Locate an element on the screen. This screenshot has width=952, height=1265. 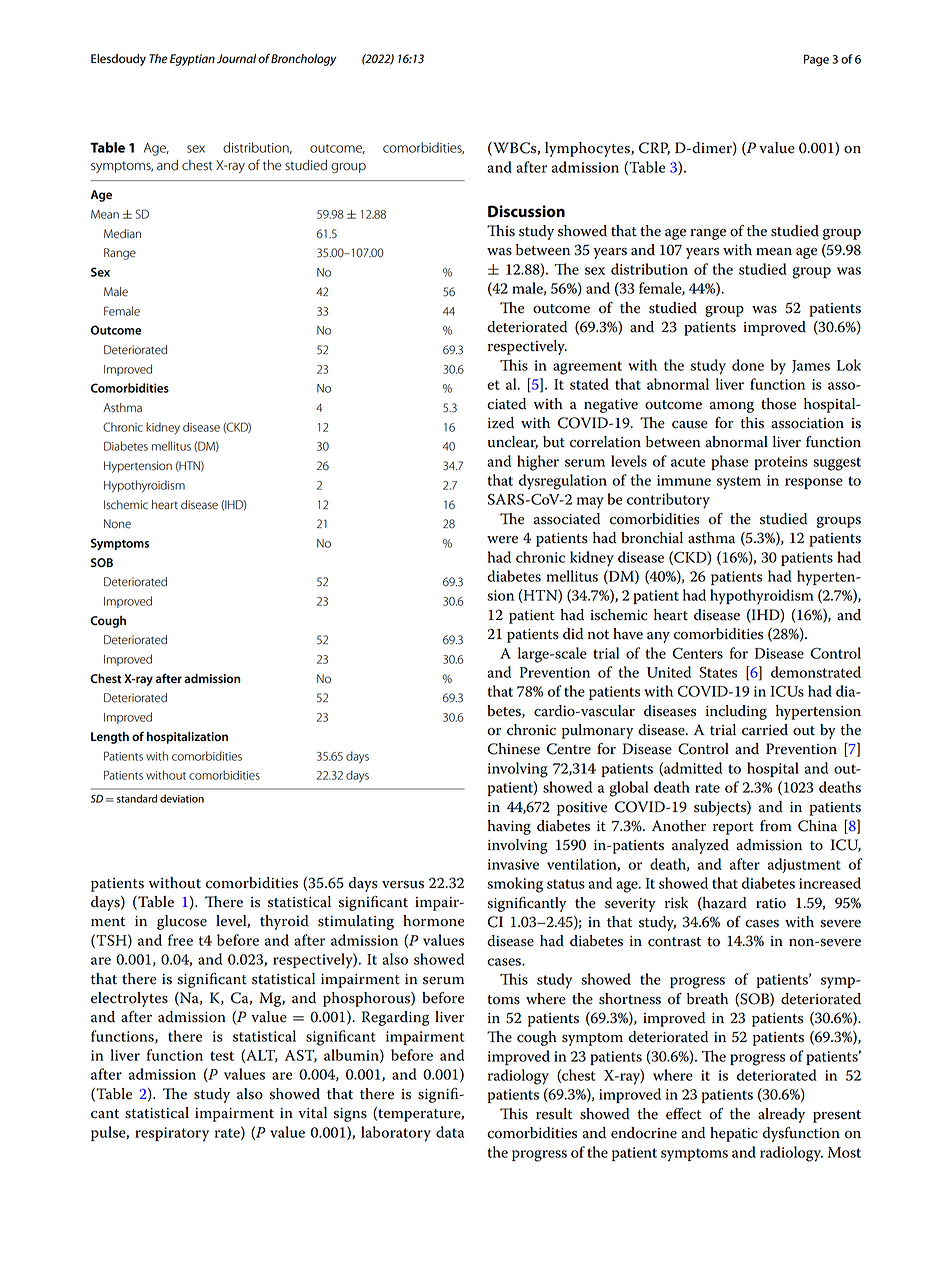
Egyptian is located at coordinates (192, 60).
